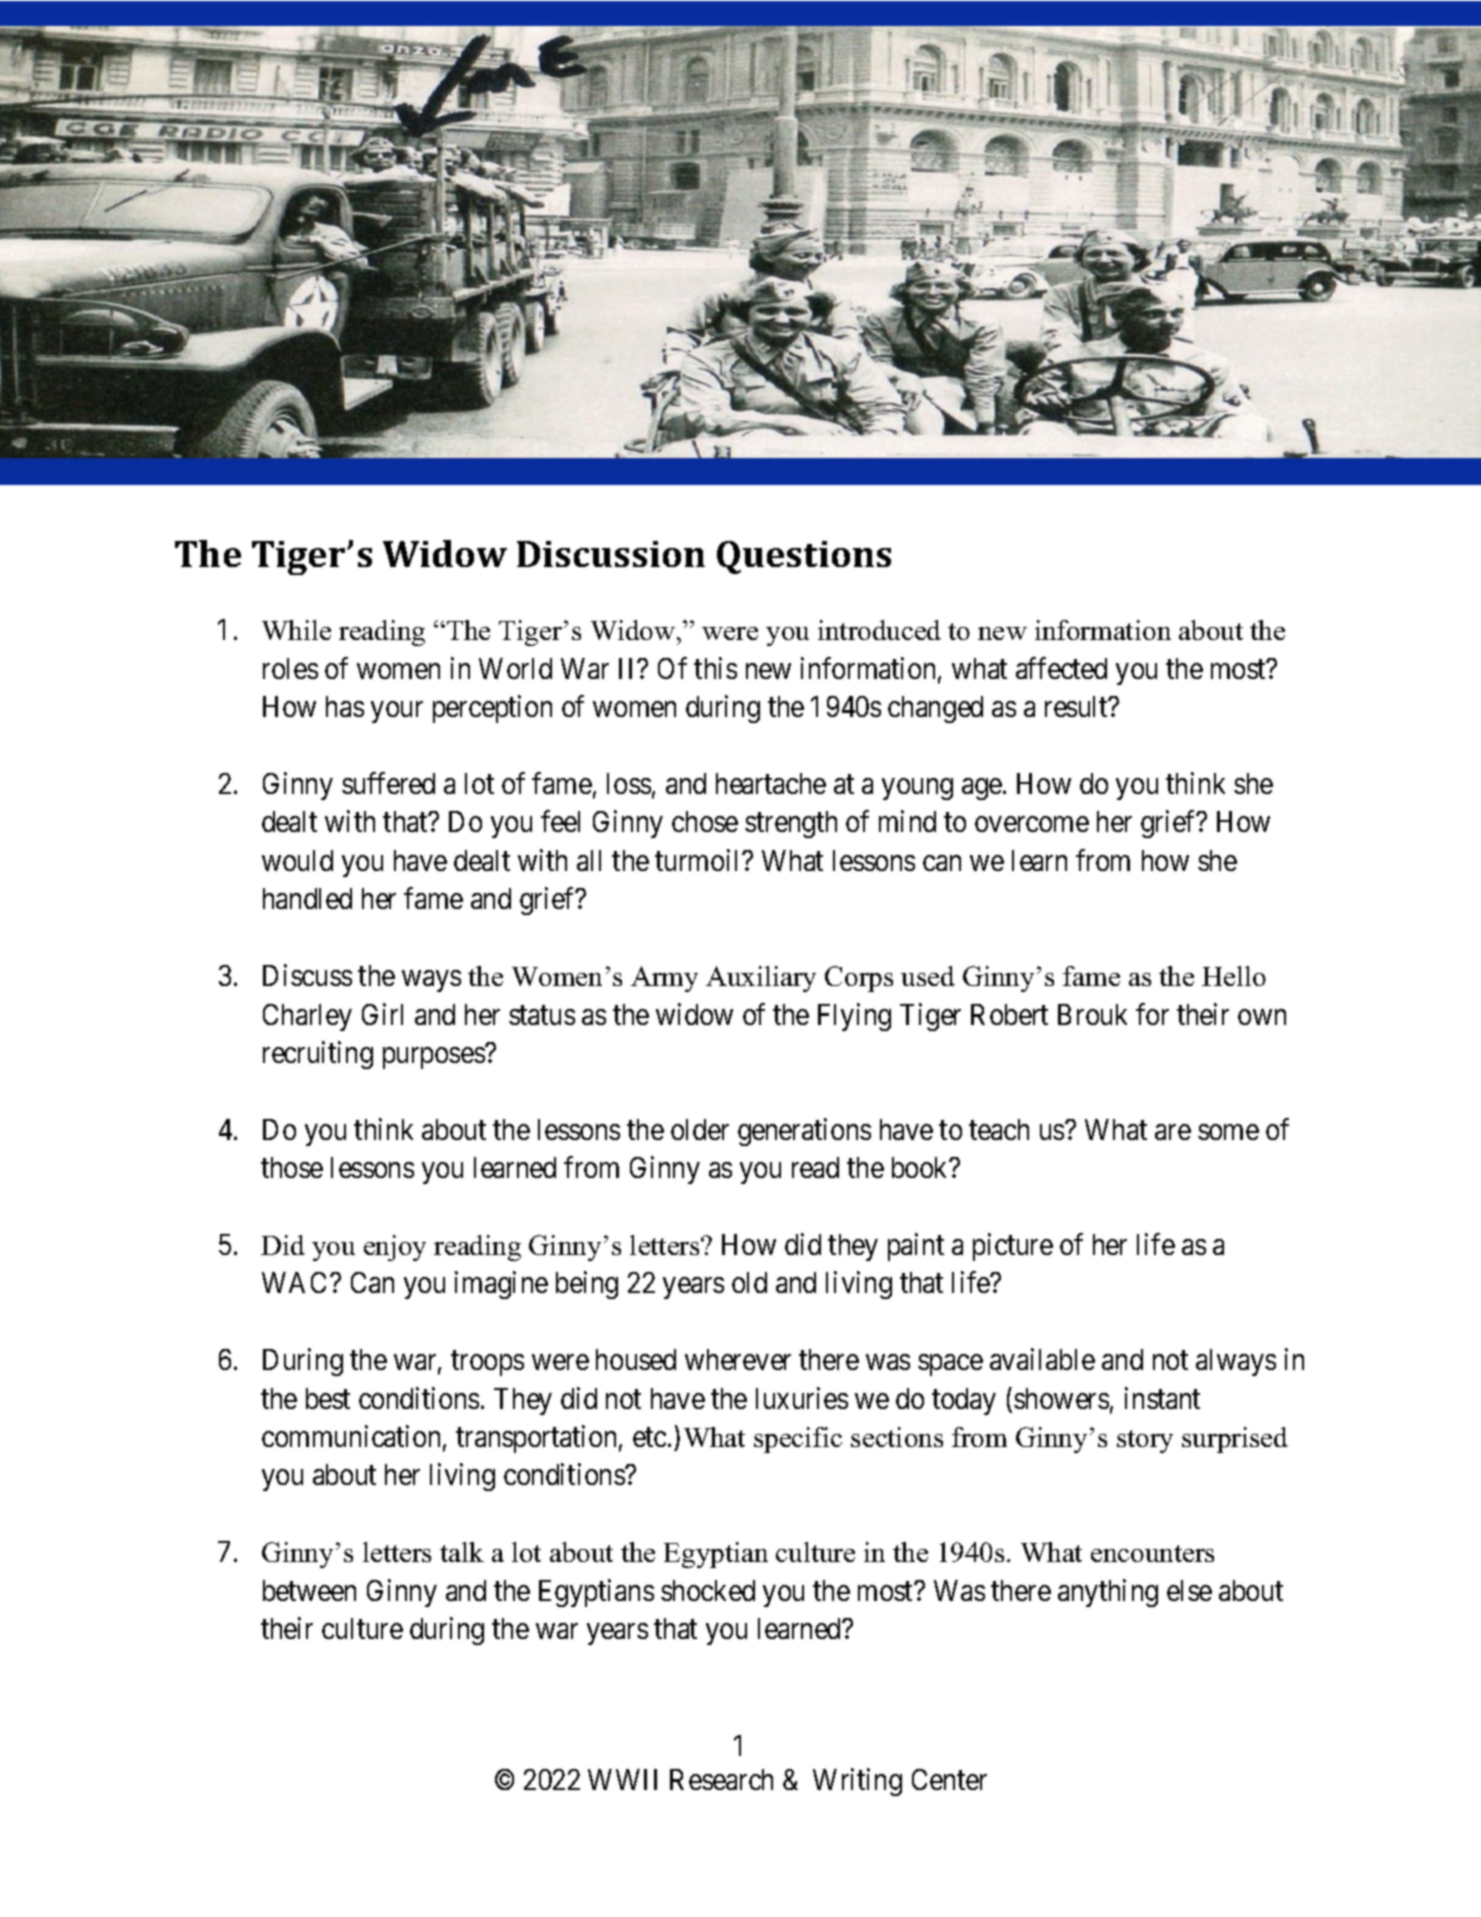 The width and height of the page is (1481, 1917). Describe the element at coordinates (1173, 1132) in the page. I see `are` at that location.
